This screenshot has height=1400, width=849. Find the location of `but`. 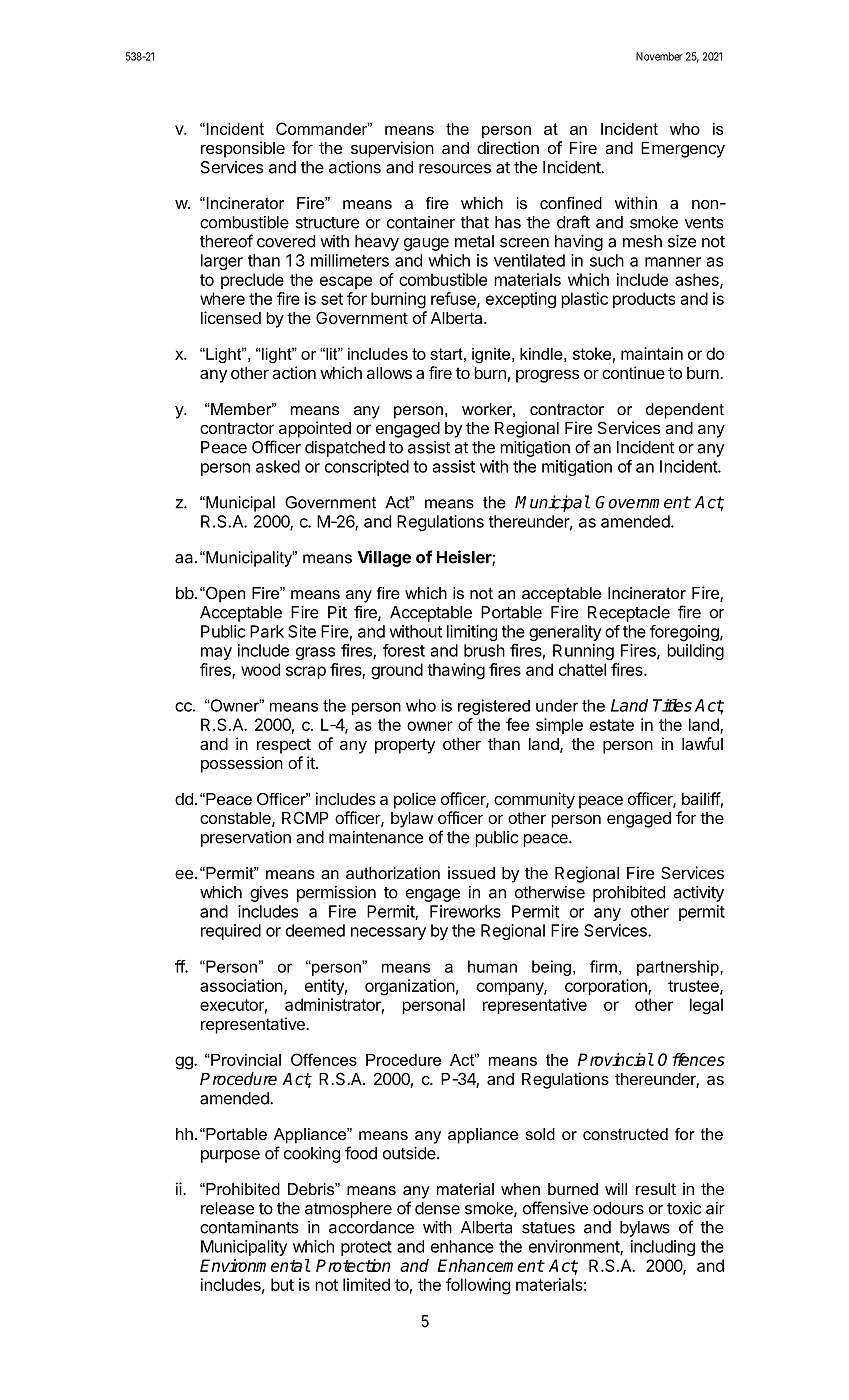

but is located at coordinates (282, 1284).
